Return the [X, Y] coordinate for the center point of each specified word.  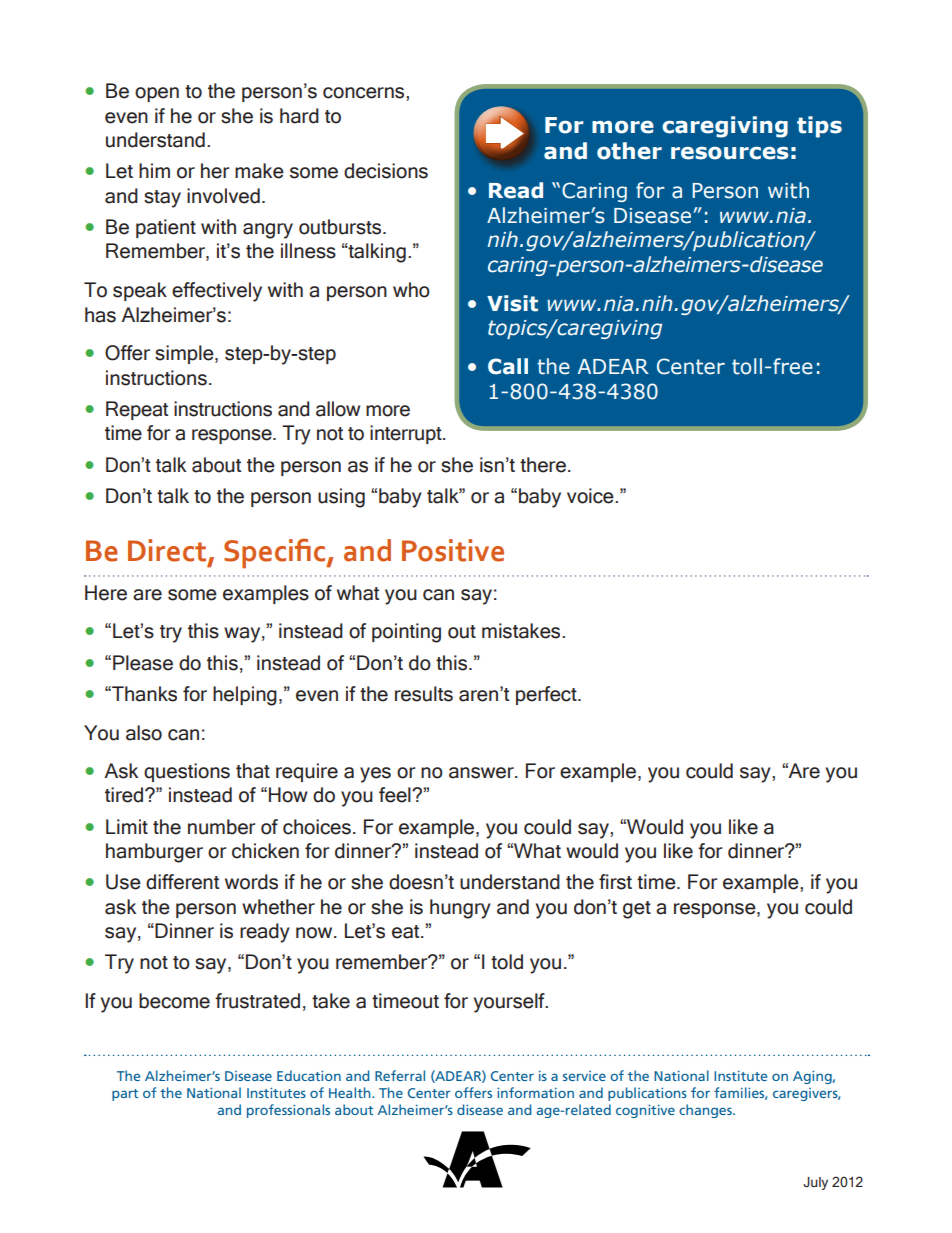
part [125, 1095]
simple [185, 354]
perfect [547, 695]
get [637, 910]
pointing [406, 633]
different [182, 882]
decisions [386, 171]
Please [143, 663]
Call [508, 366]
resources [730, 153]
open [157, 94]
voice [591, 496]
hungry [460, 909]
